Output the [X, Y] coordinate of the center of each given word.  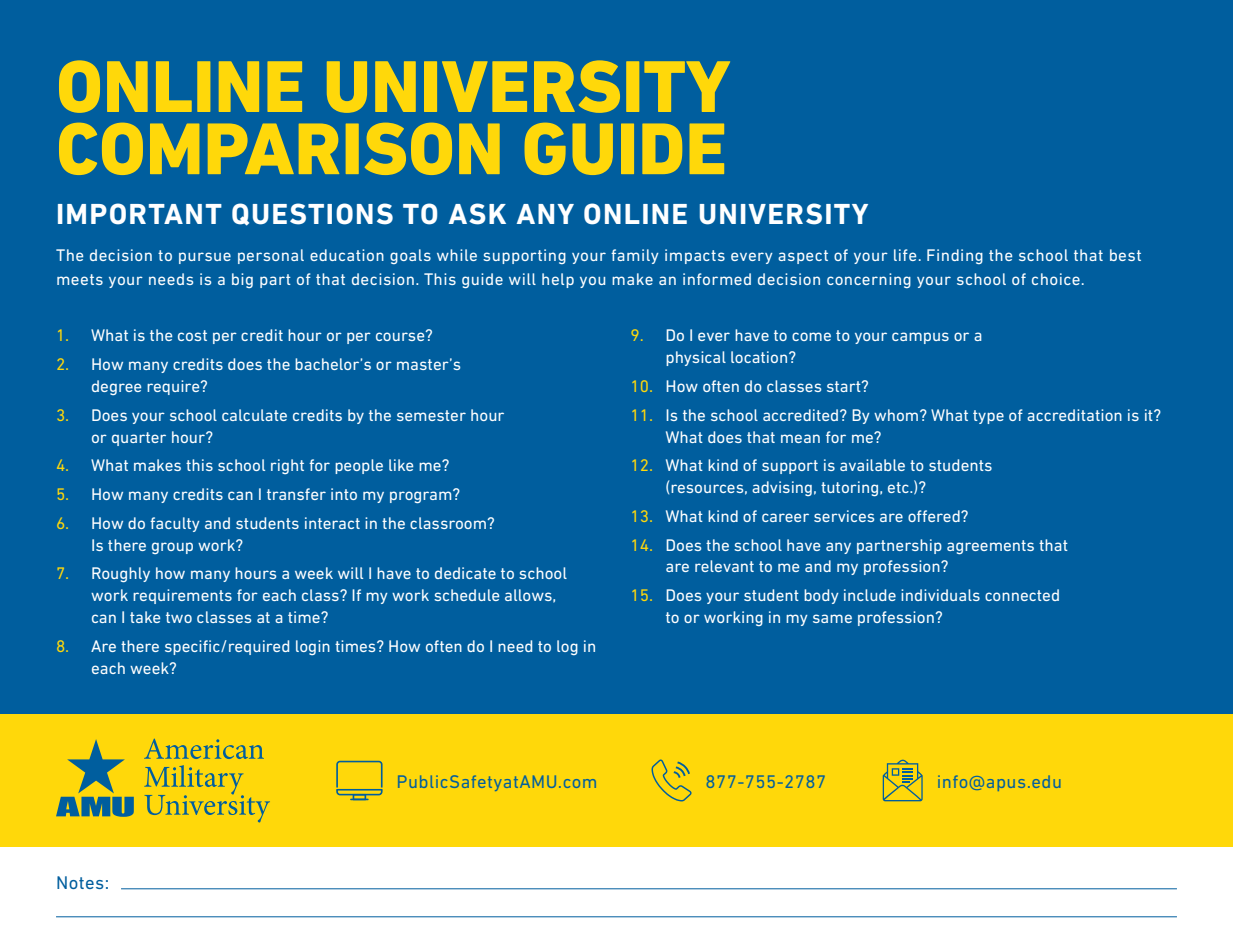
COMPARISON [279, 149]
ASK [477, 214]
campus [920, 338]
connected [1022, 595]
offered [935, 516]
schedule [466, 595]
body [821, 596]
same [832, 618]
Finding [955, 256]
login [313, 647]
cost [192, 335]
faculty [175, 524]
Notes [80, 882]
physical [696, 358]
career [785, 517]
